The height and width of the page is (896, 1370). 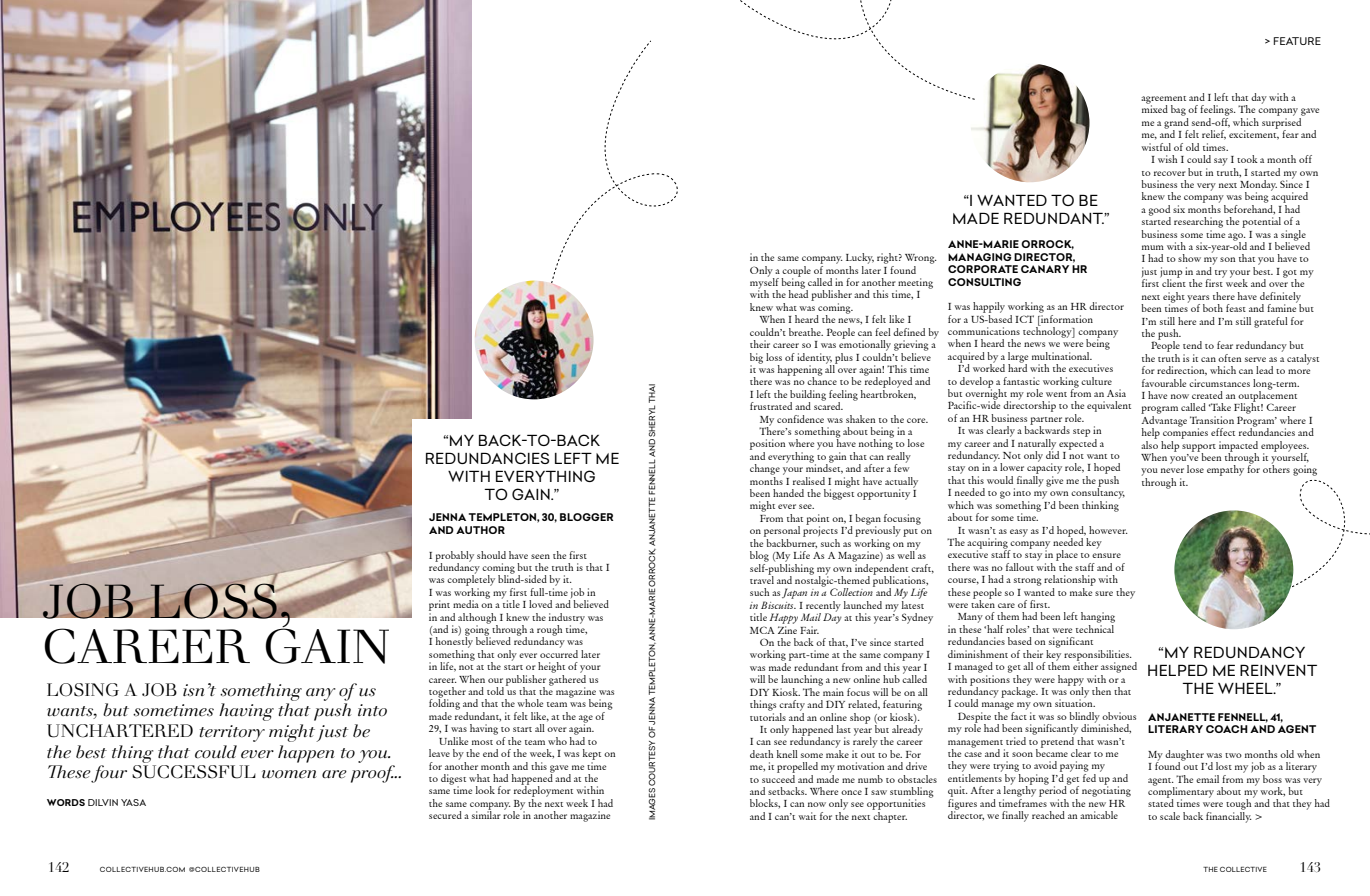 I want to click on responsibilities, so click(x=1097, y=656).
